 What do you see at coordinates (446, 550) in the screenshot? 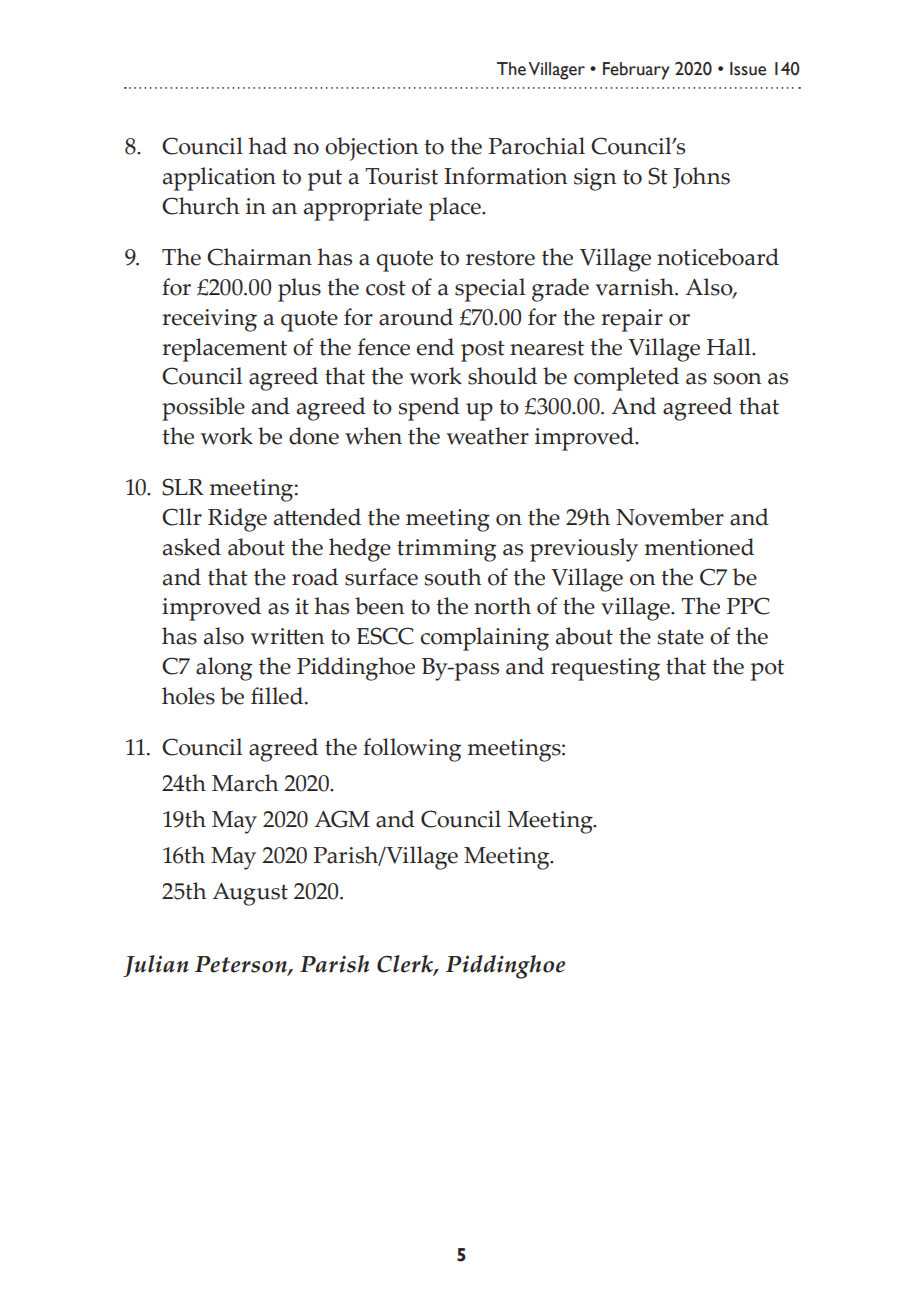
I see `trimming` at bounding box center [446, 550].
